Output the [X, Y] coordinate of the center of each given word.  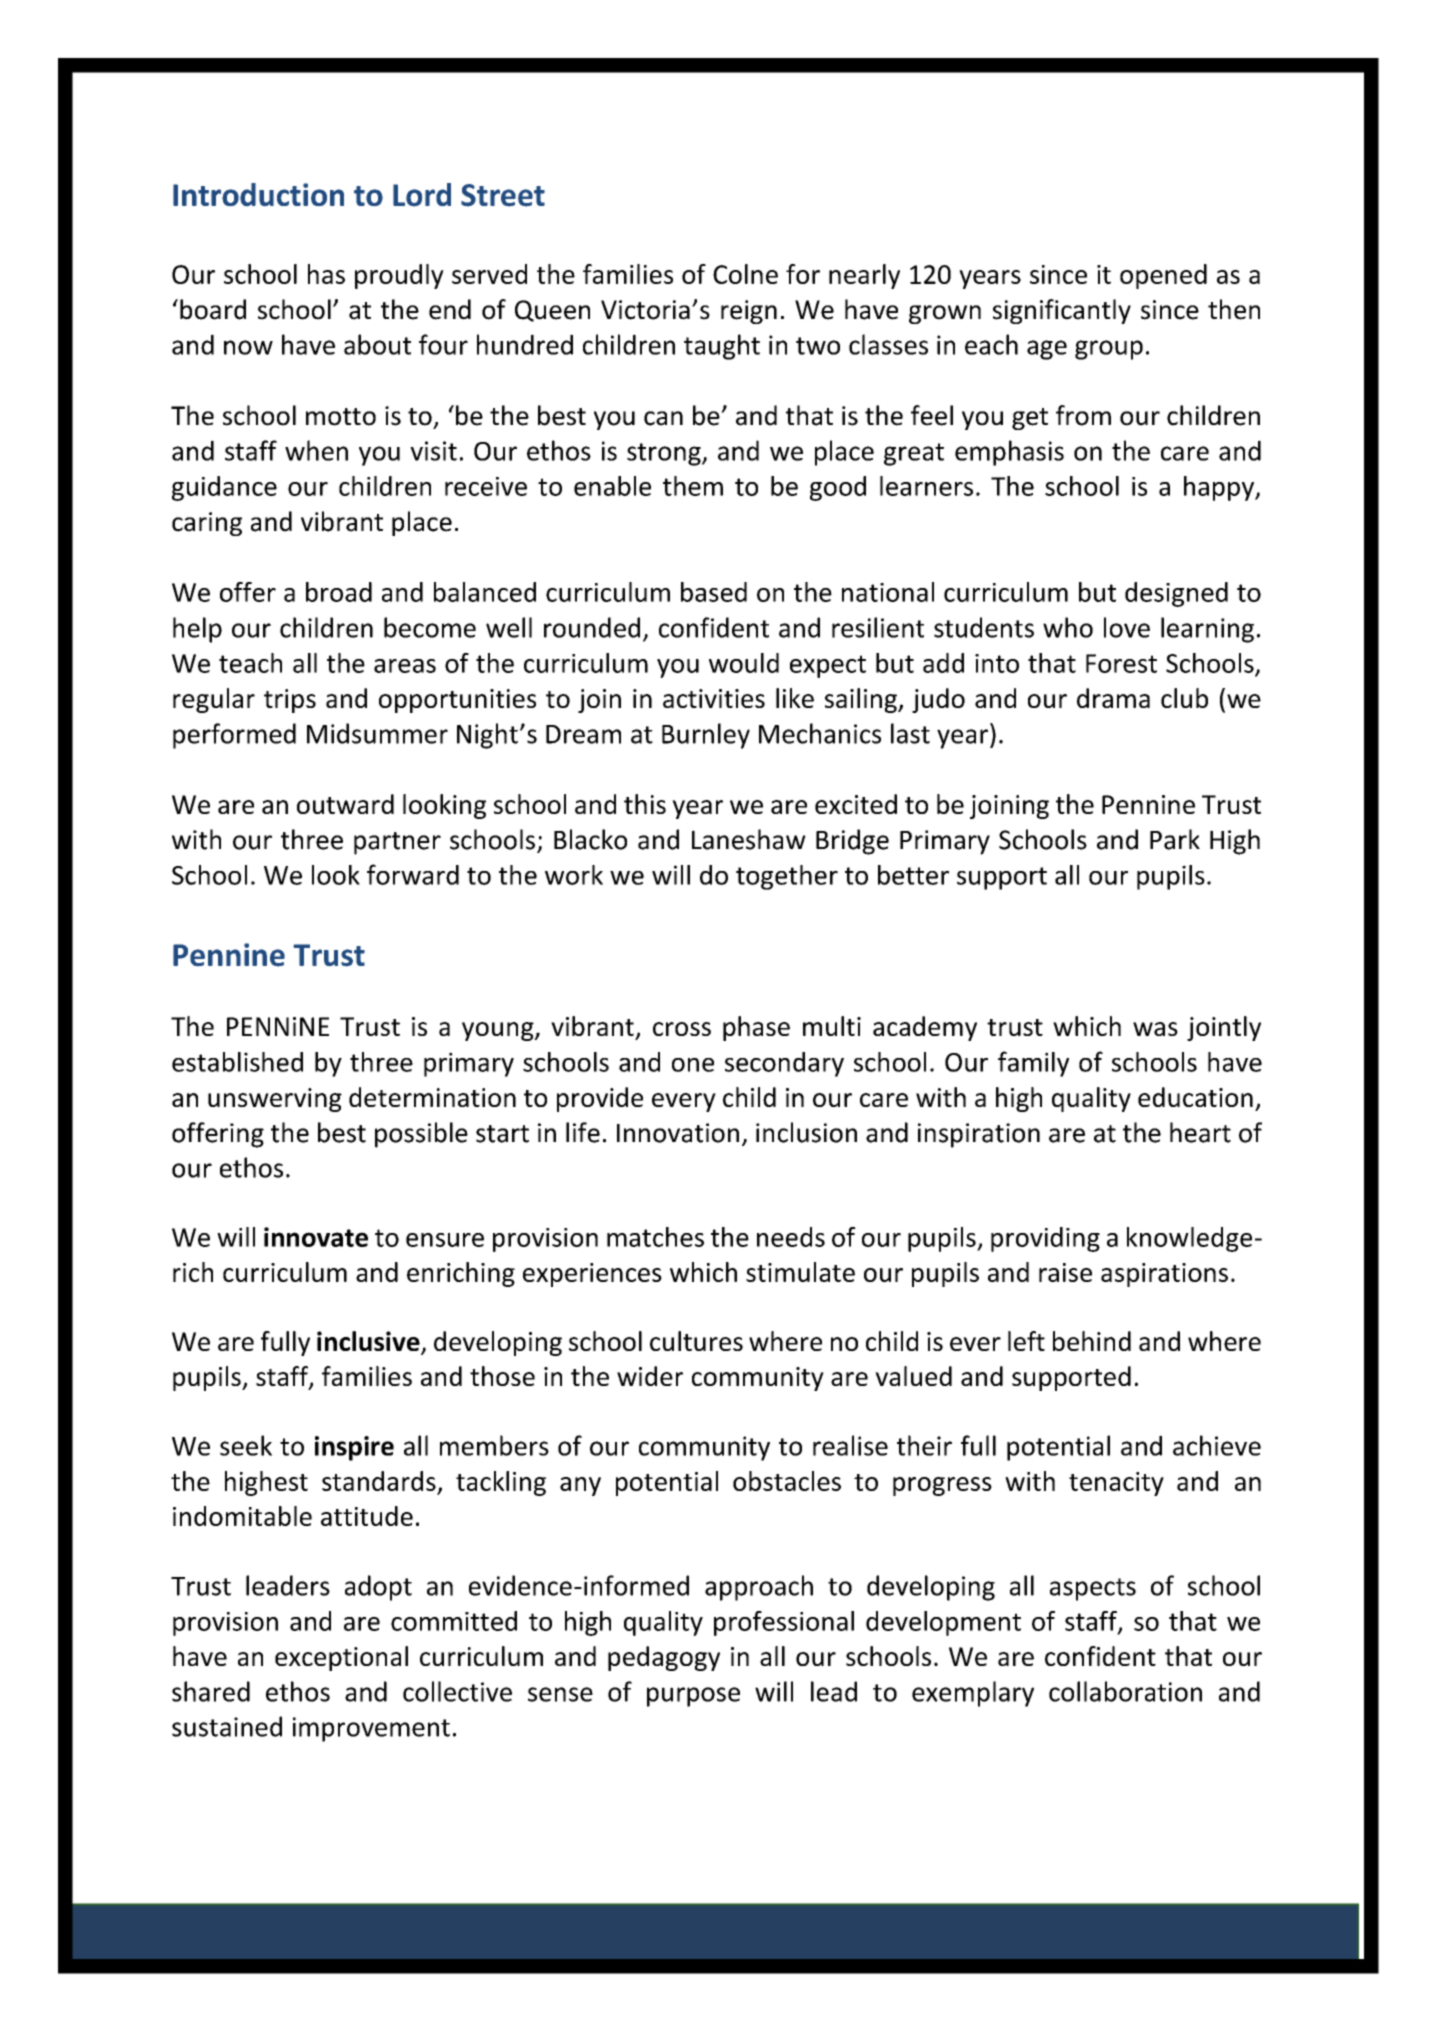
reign [749, 312]
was [1155, 1029]
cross [682, 1029]
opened [1163, 276]
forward [413, 874]
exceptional [341, 1658]
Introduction [258, 194]
